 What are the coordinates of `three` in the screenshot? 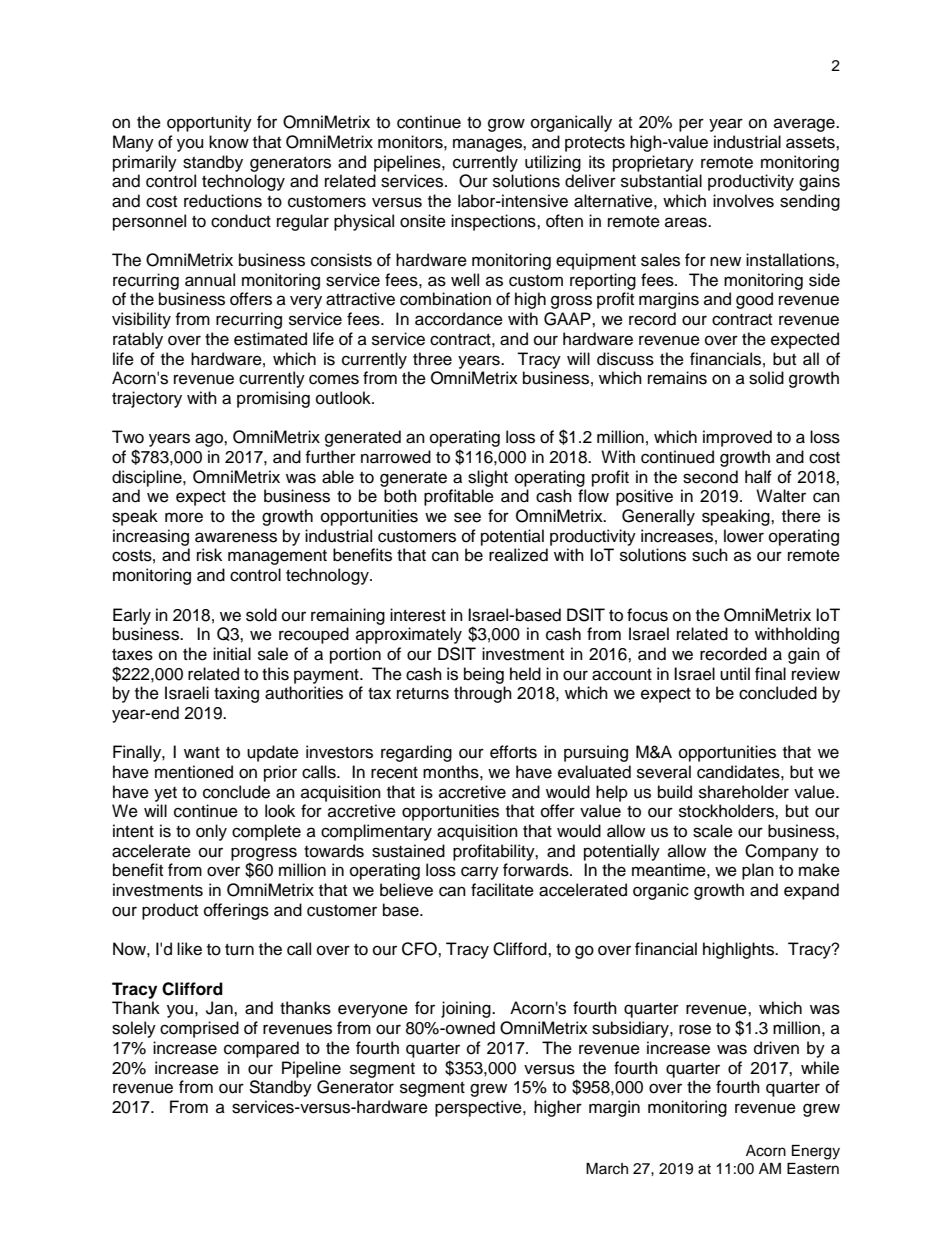 It's located at (432, 359).
